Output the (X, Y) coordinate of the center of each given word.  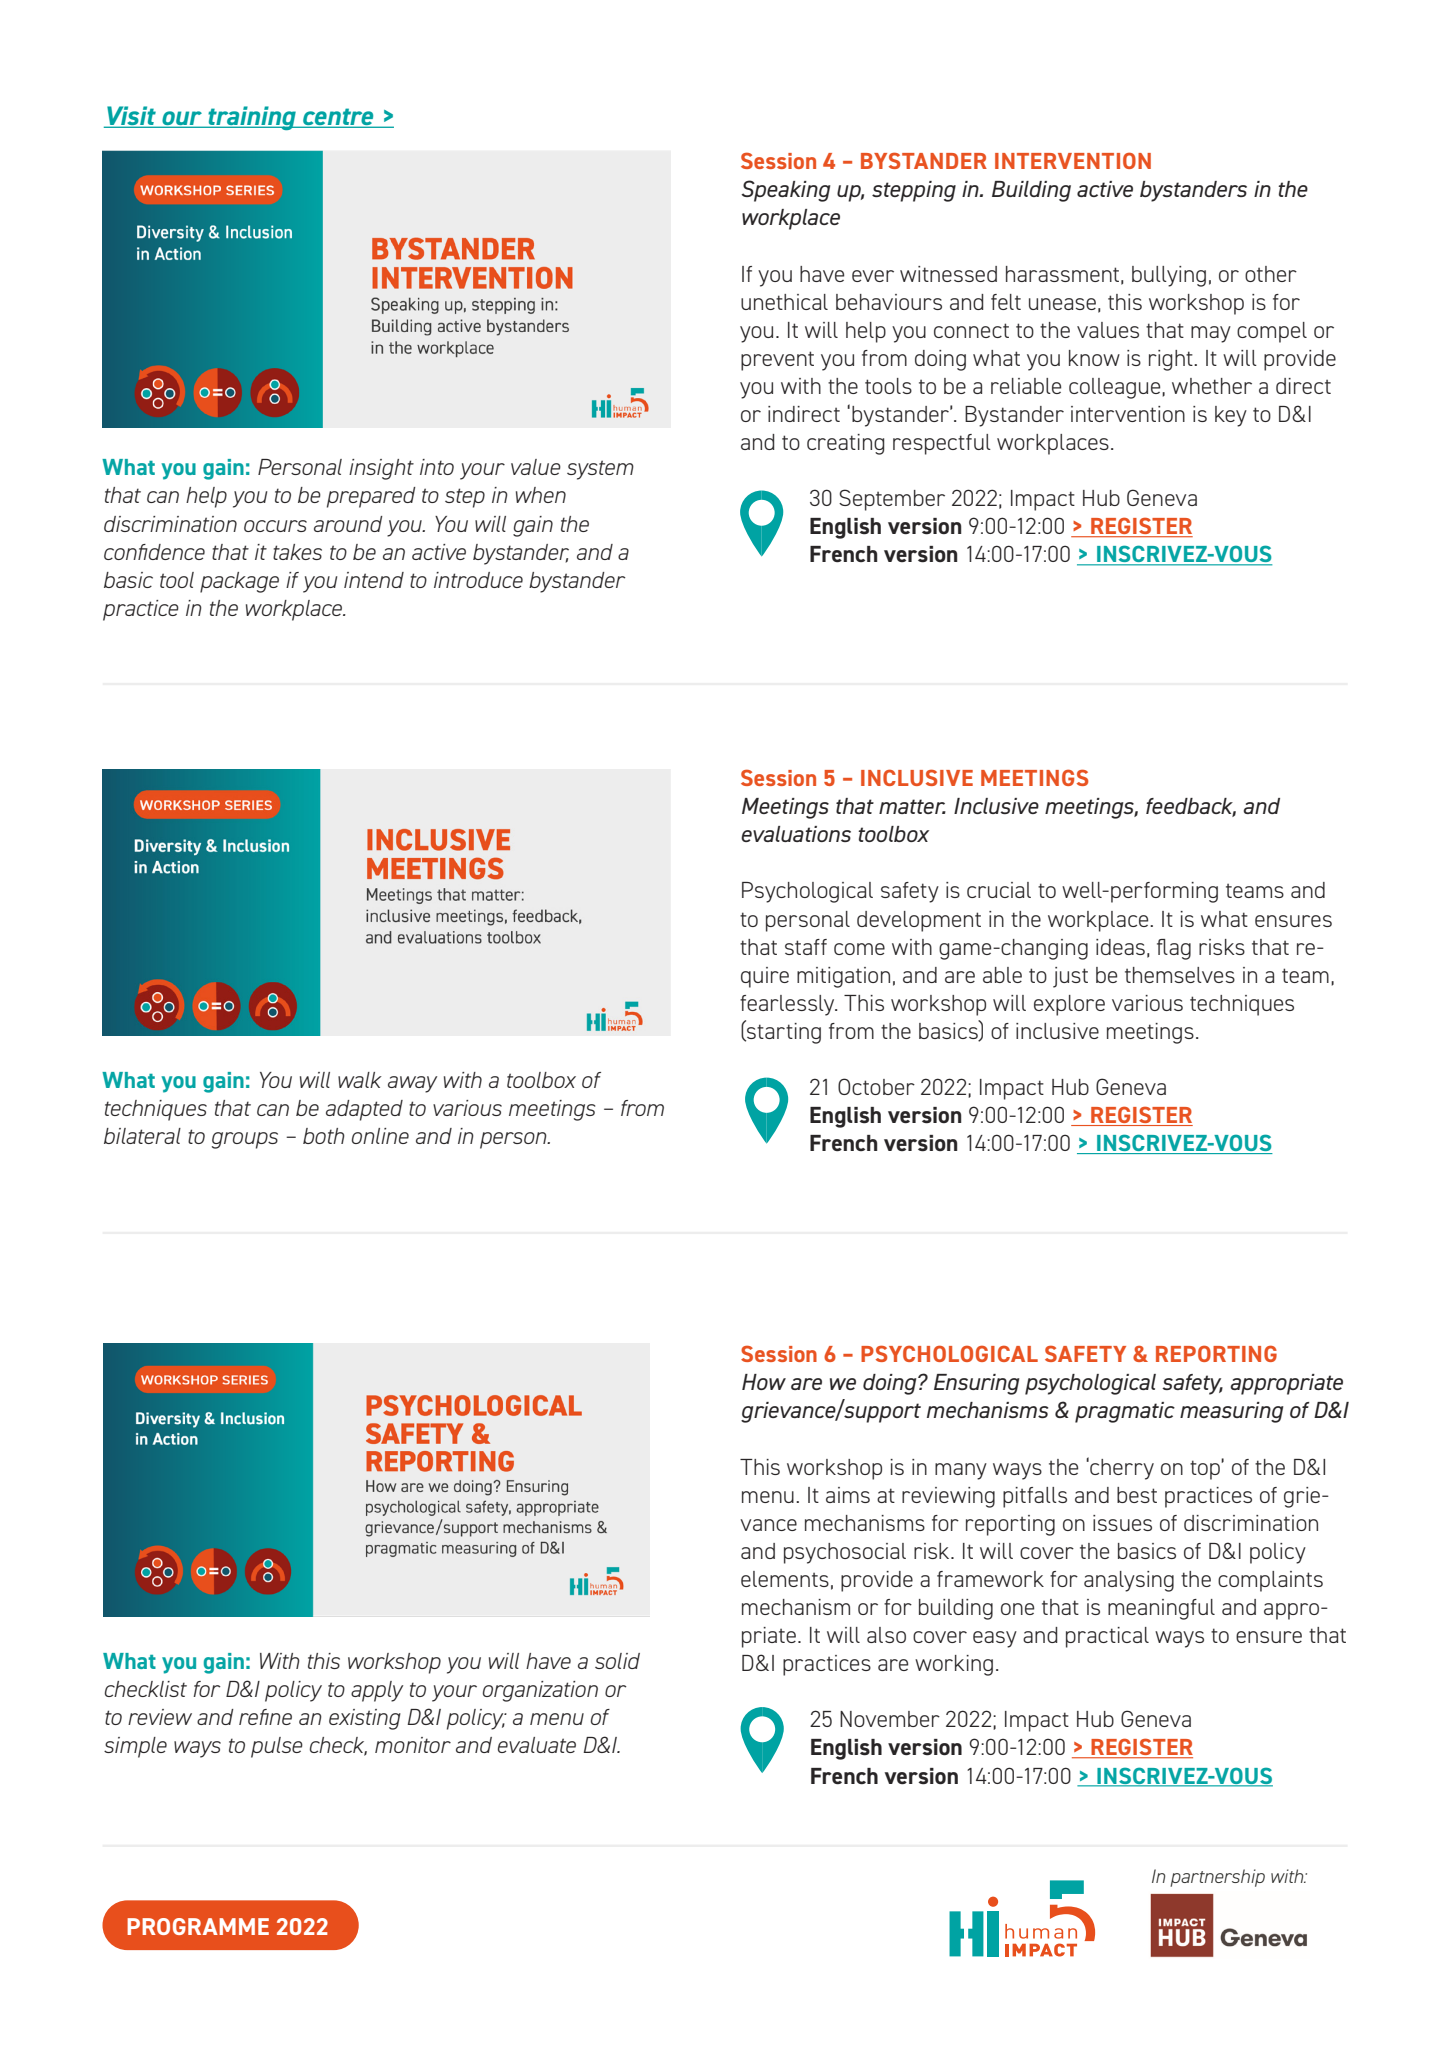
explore (1069, 1005)
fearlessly (788, 1005)
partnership (1217, 1878)
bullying (1169, 276)
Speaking (785, 191)
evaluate (537, 1745)
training (252, 118)
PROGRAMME (198, 1926)
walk (360, 1080)
